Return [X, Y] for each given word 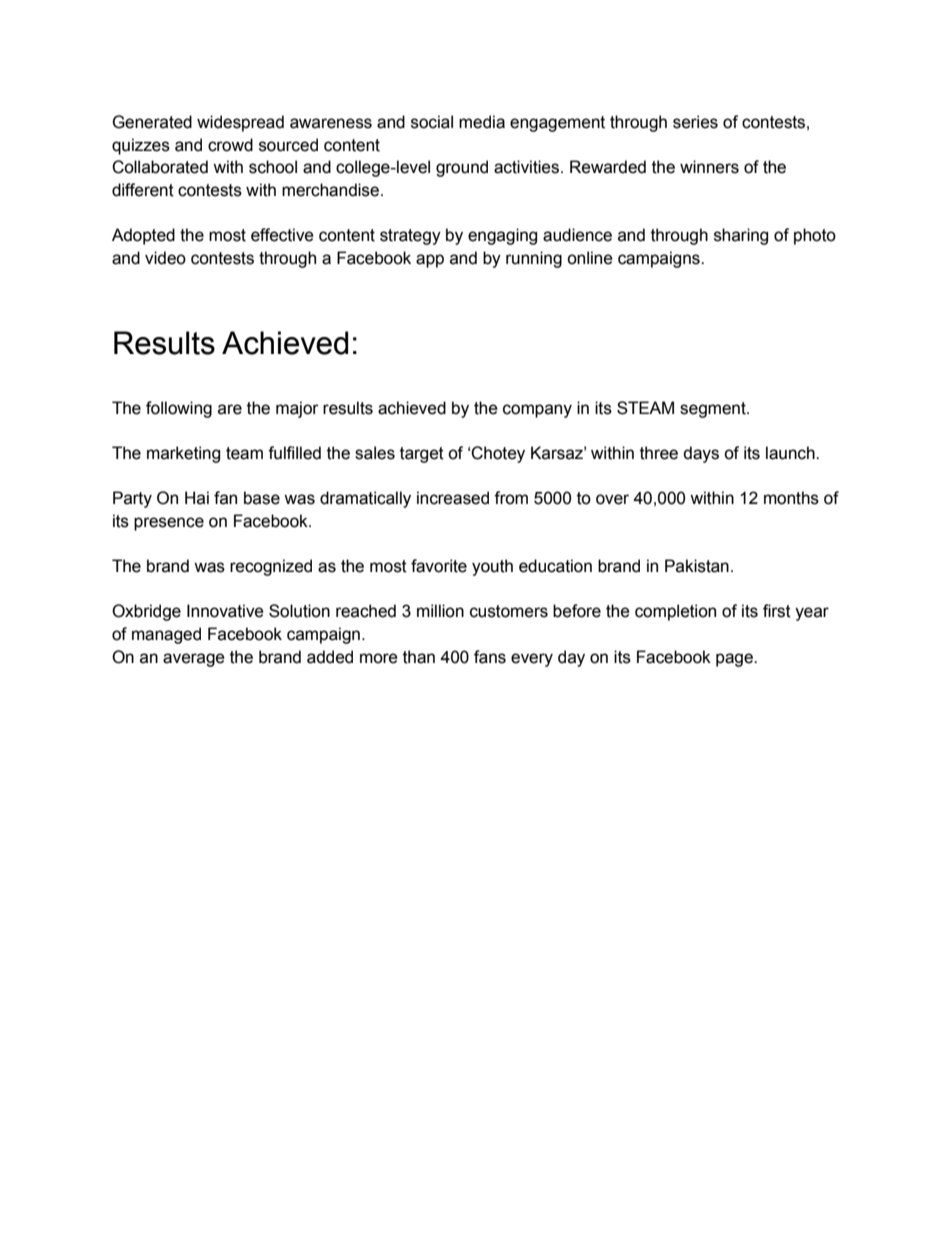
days [701, 454]
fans [490, 657]
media [482, 122]
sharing [741, 236]
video [165, 258]
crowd [230, 145]
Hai [197, 498]
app [430, 261]
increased [453, 498]
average [194, 660]
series [695, 122]
